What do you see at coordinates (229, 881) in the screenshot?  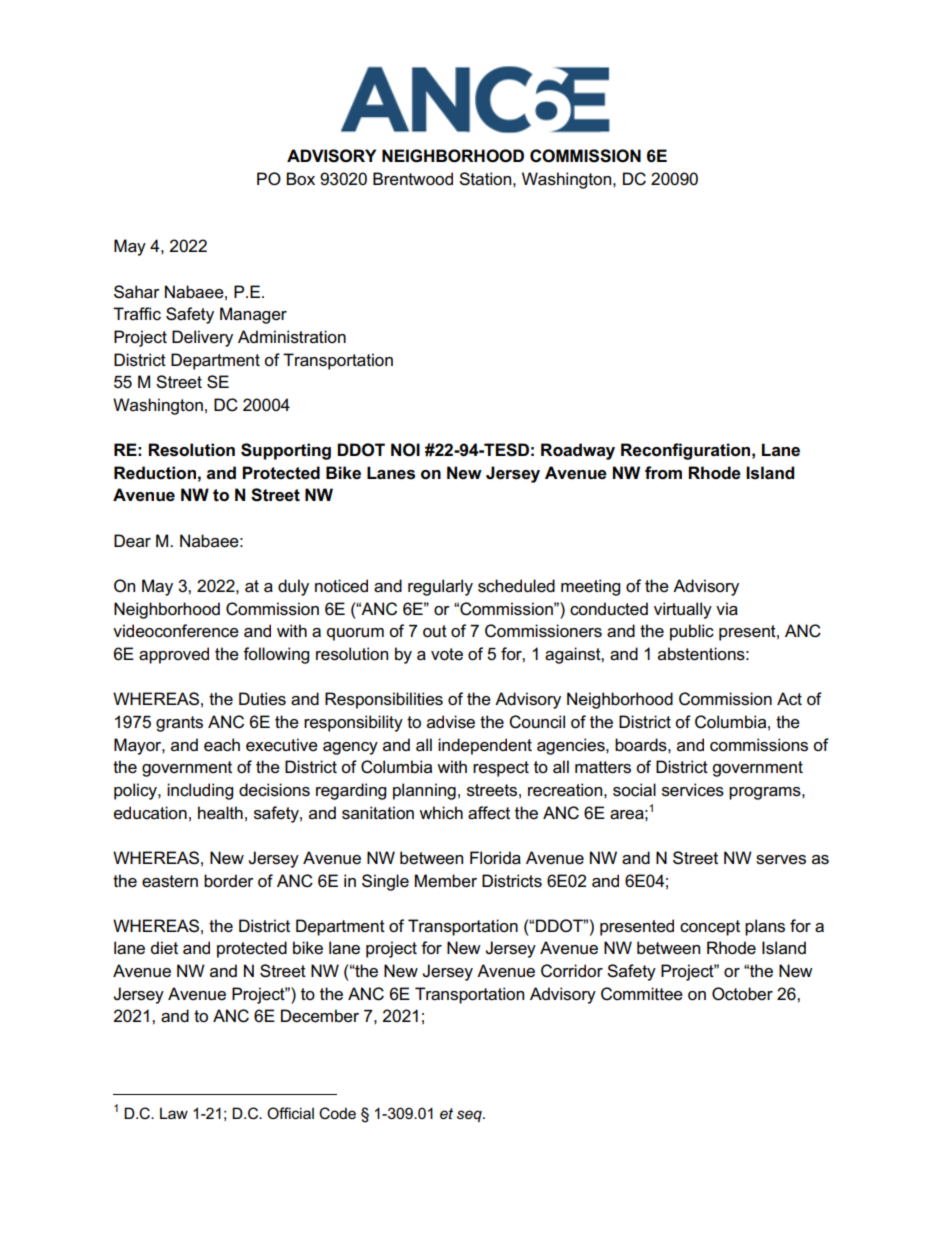 I see `border` at bounding box center [229, 881].
